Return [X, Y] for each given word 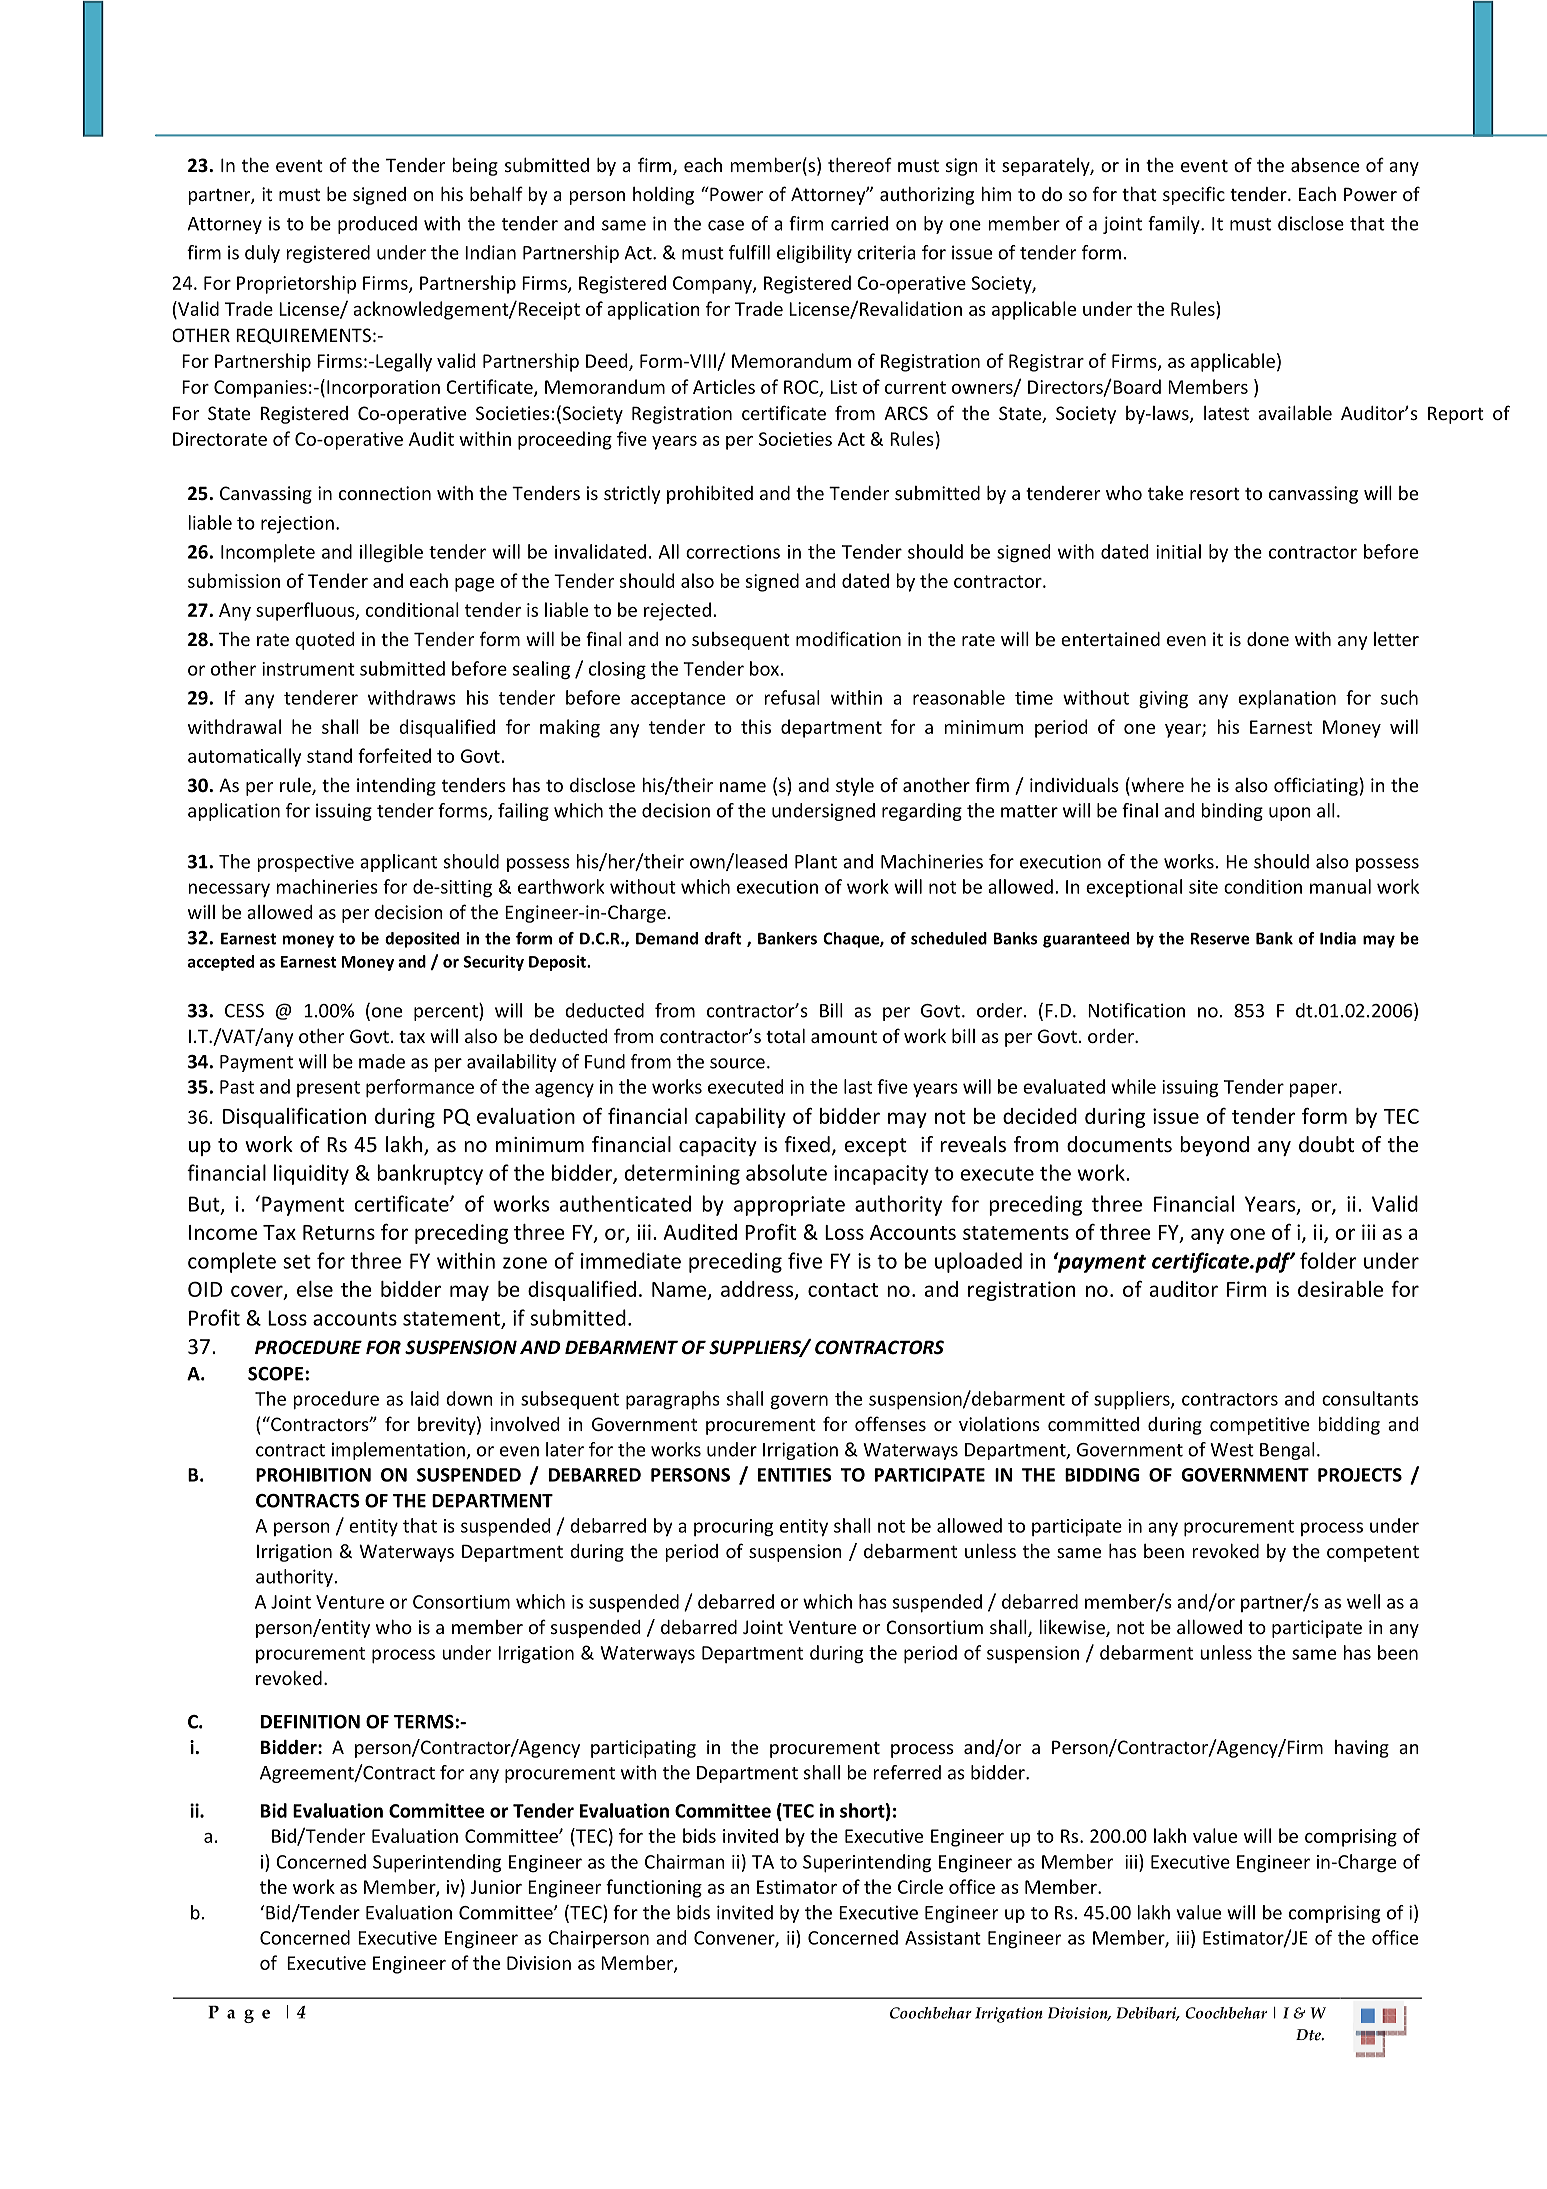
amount [844, 1037]
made [382, 1061]
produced [377, 225]
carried [859, 223]
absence [1325, 165]
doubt [1326, 1144]
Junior [496, 1887]
